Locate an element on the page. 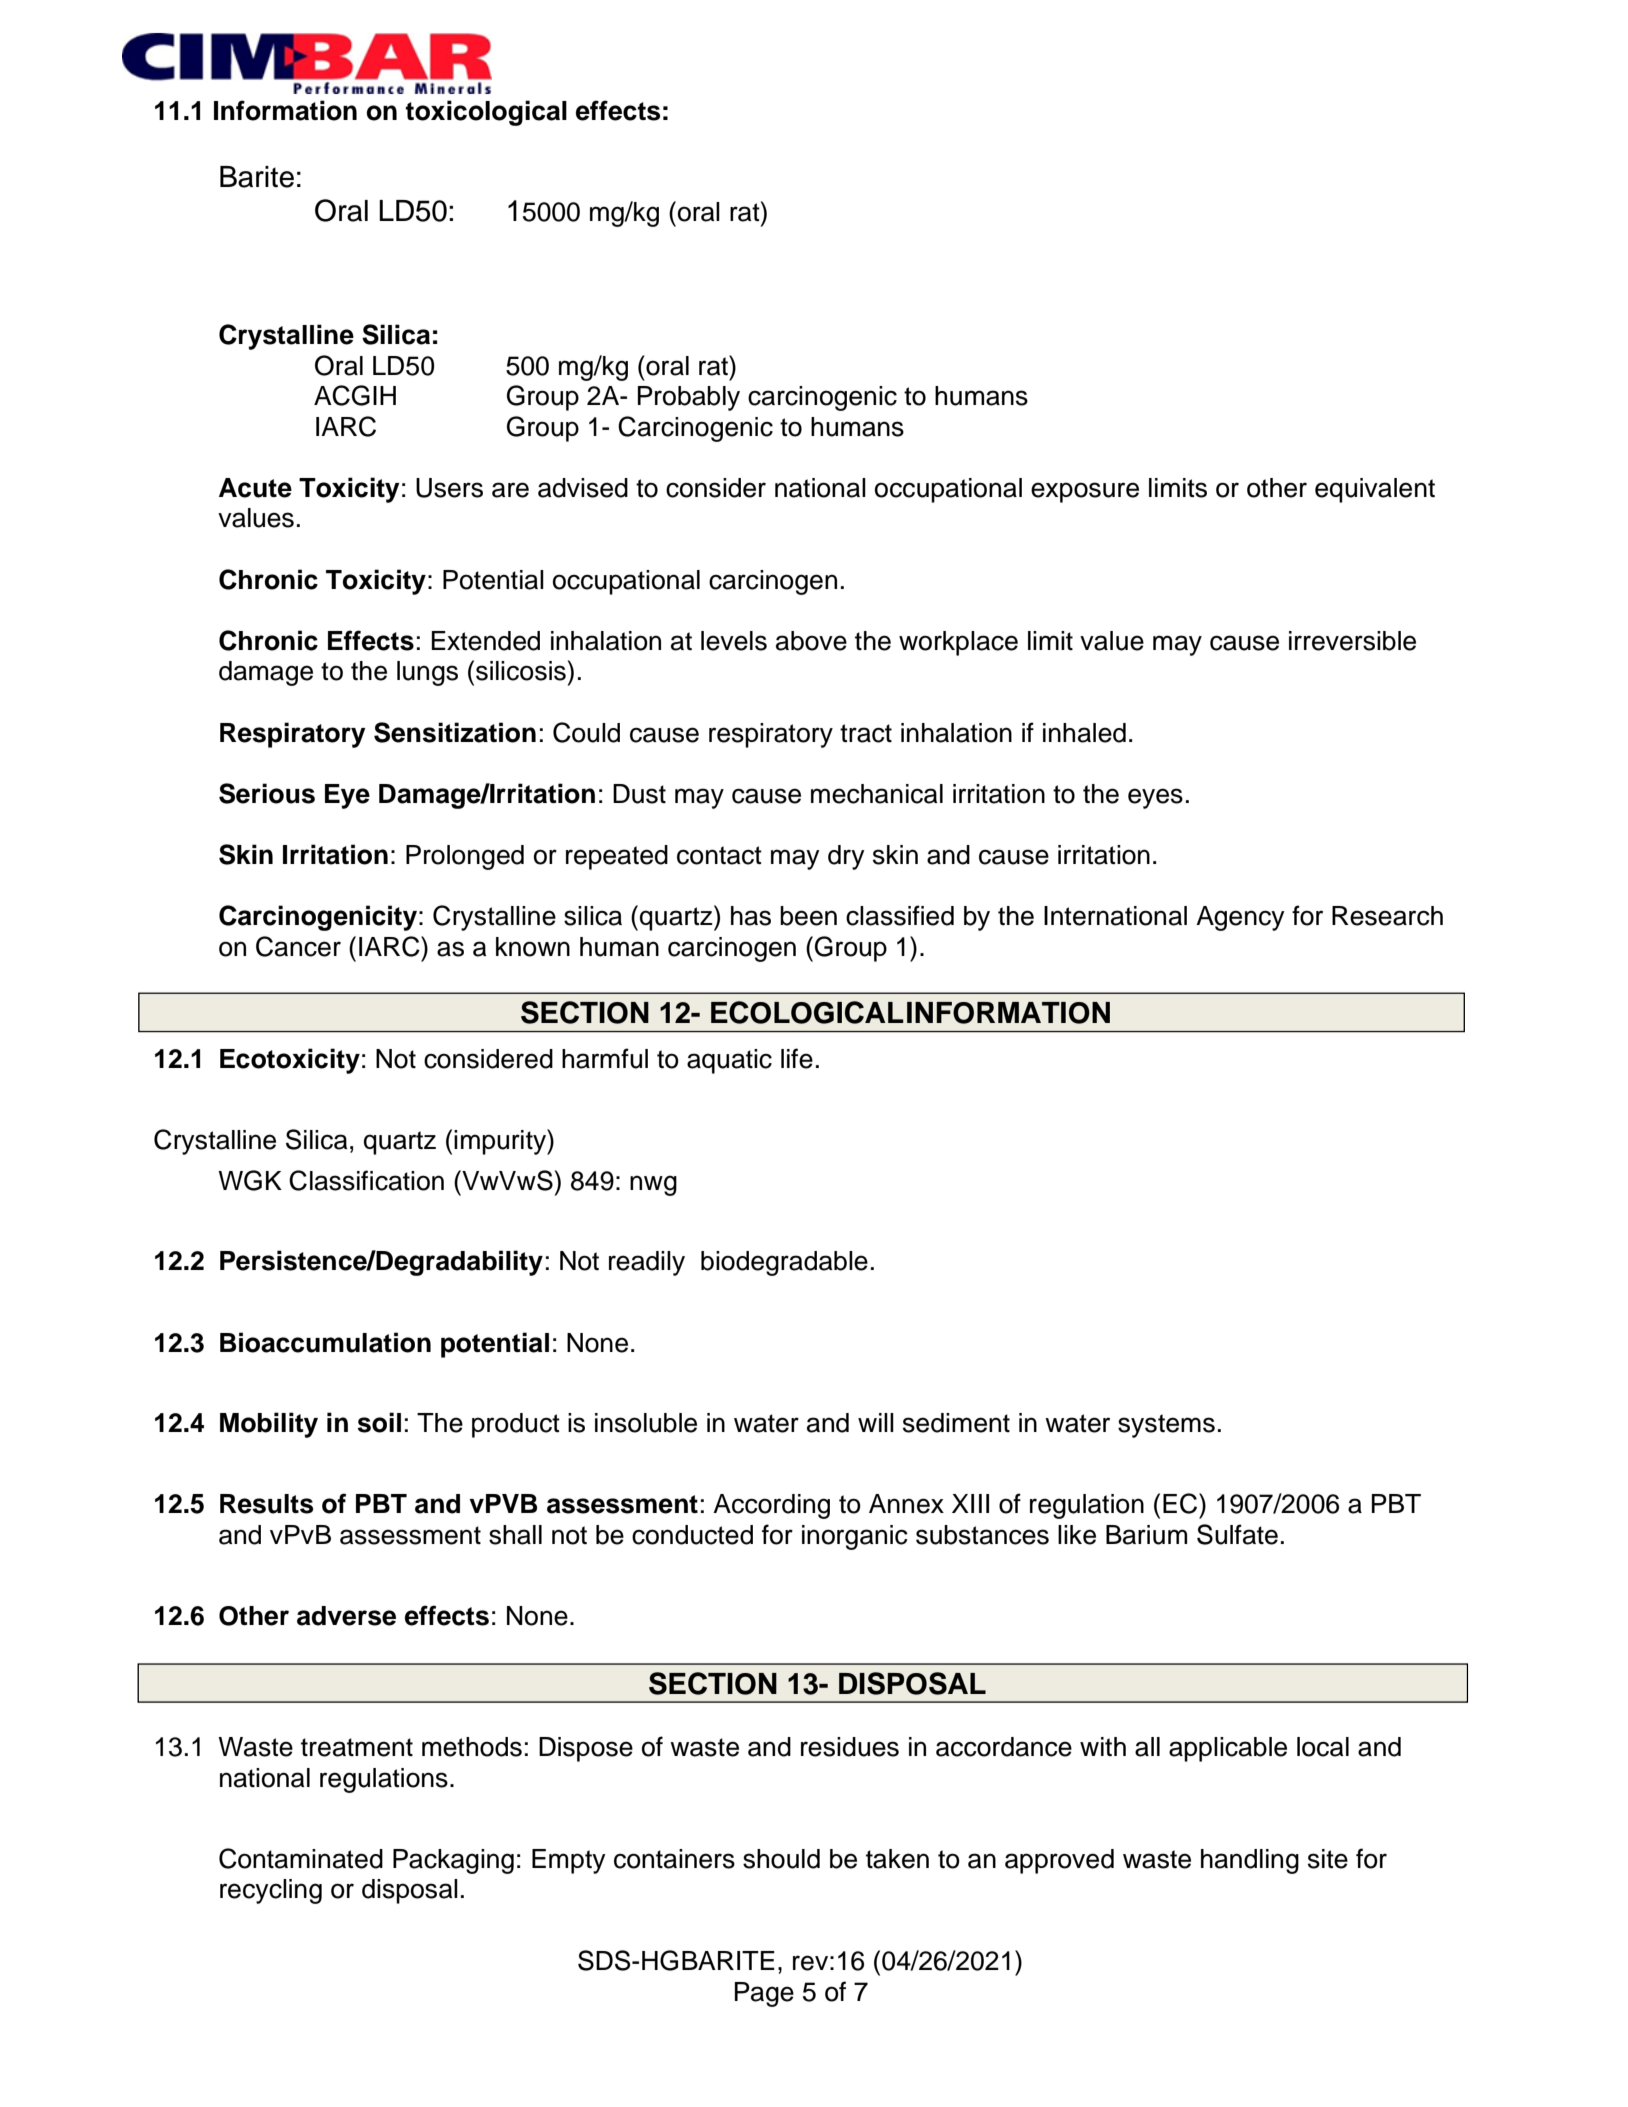 This document has width=1628, height=2107. equivalent is located at coordinates (1375, 490).
